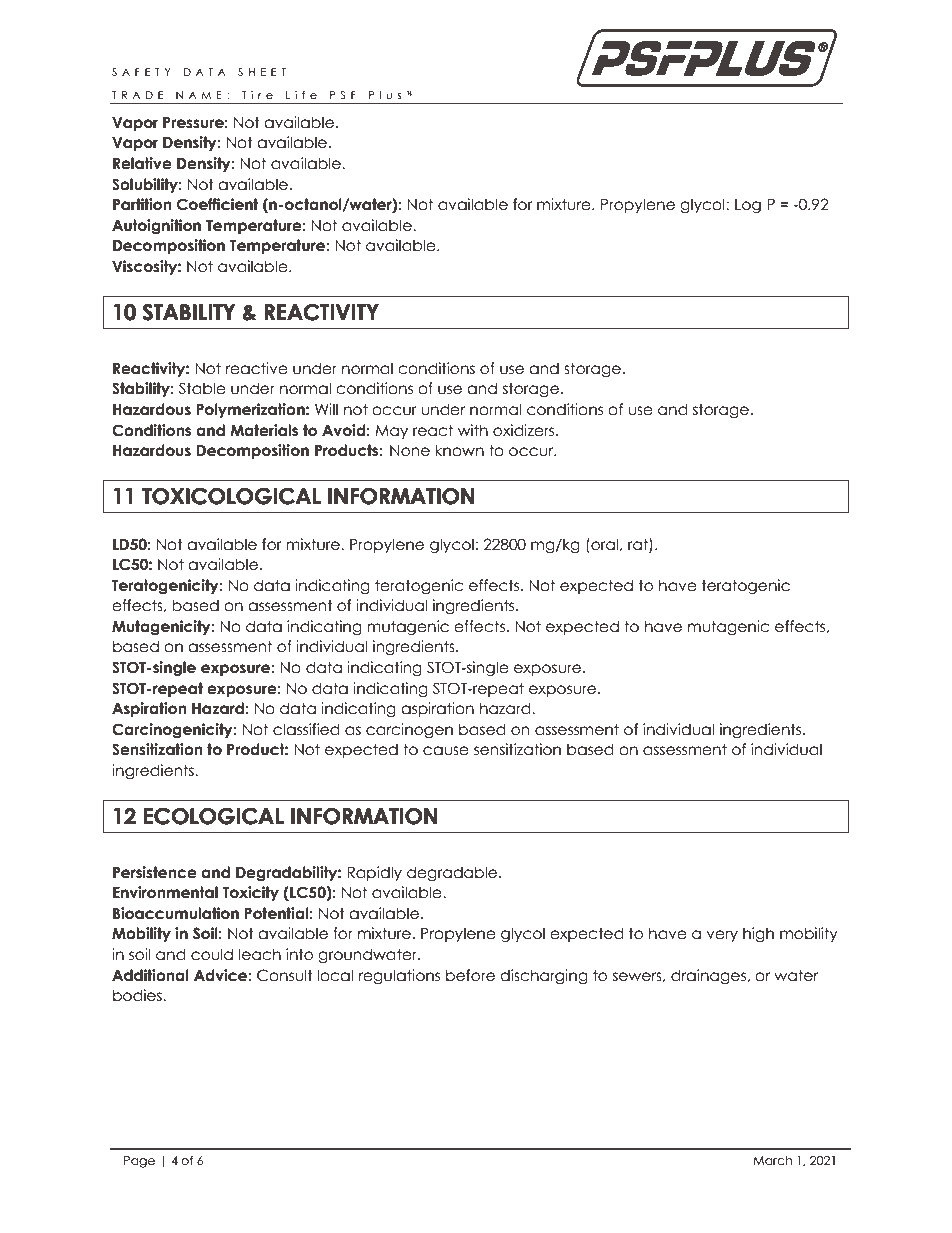  What do you see at coordinates (473, 430) in the image?
I see `with` at bounding box center [473, 430].
